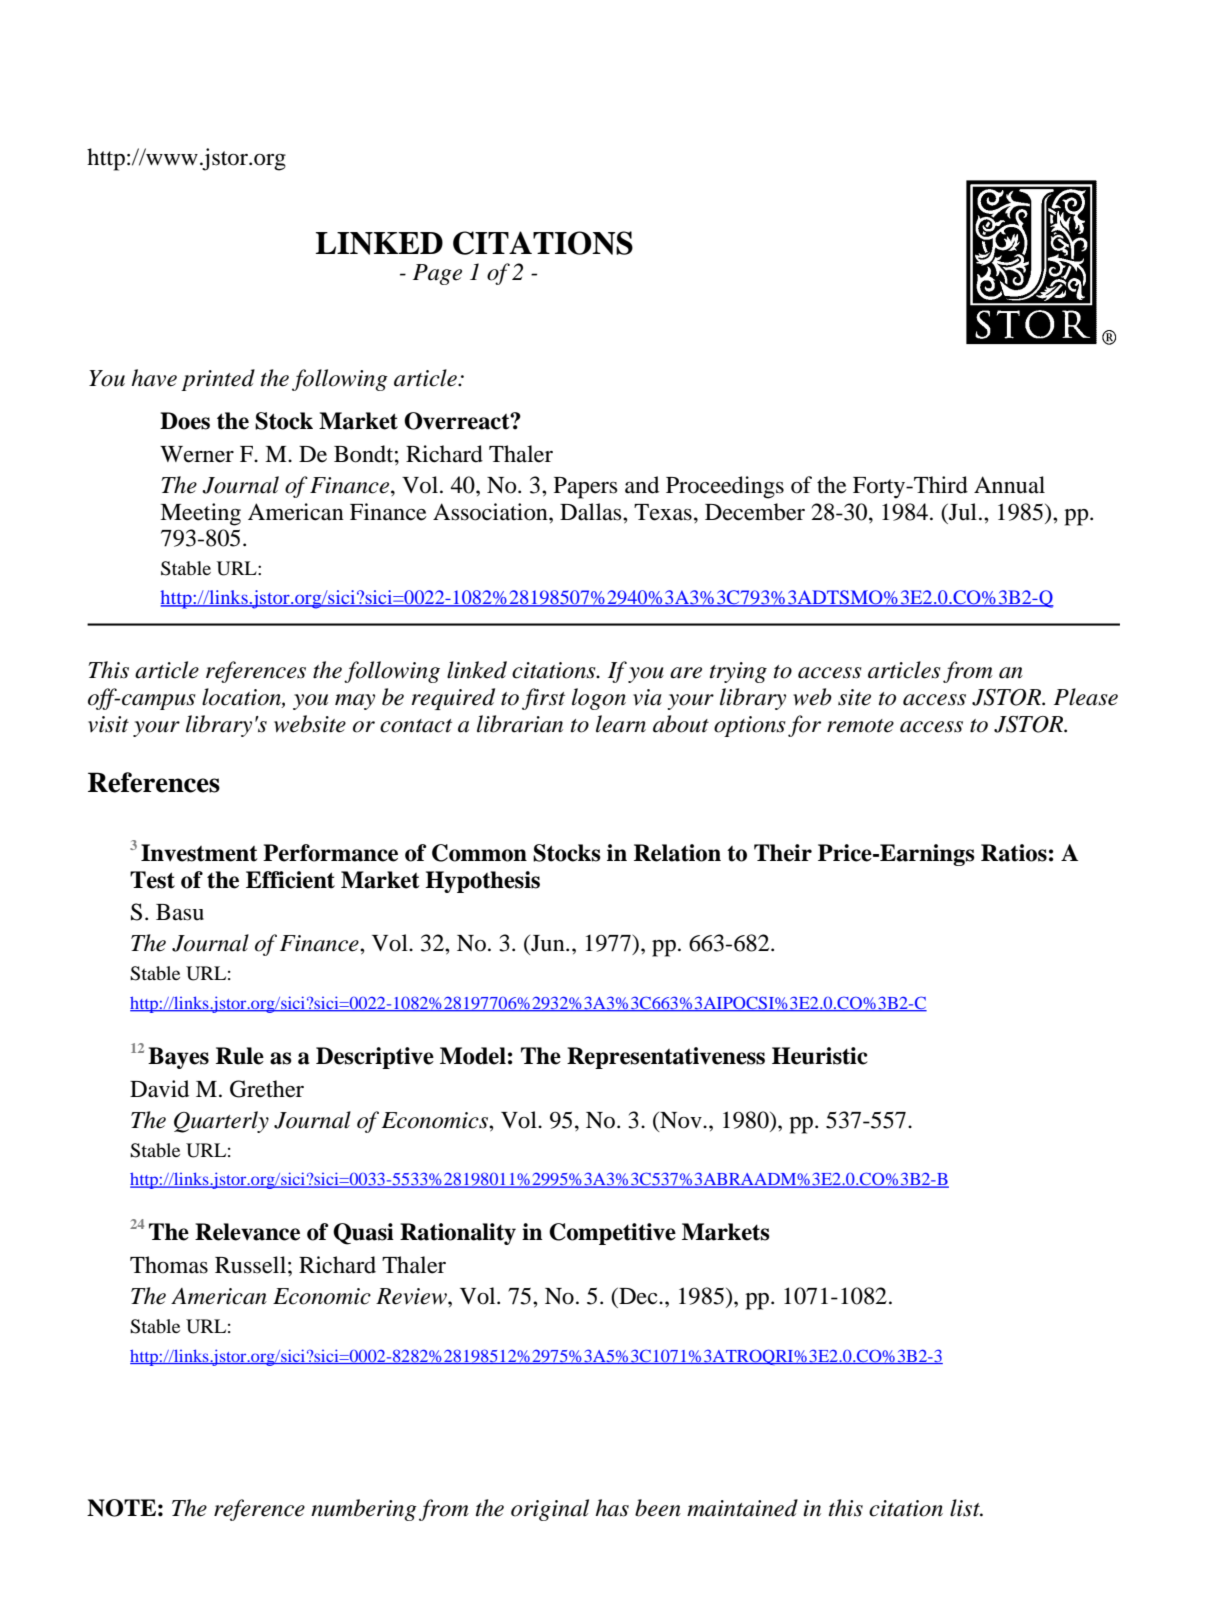 The height and width of the page is (1606, 1207). What do you see at coordinates (1014, 853) in the page?
I see `Ratios` at bounding box center [1014, 853].
